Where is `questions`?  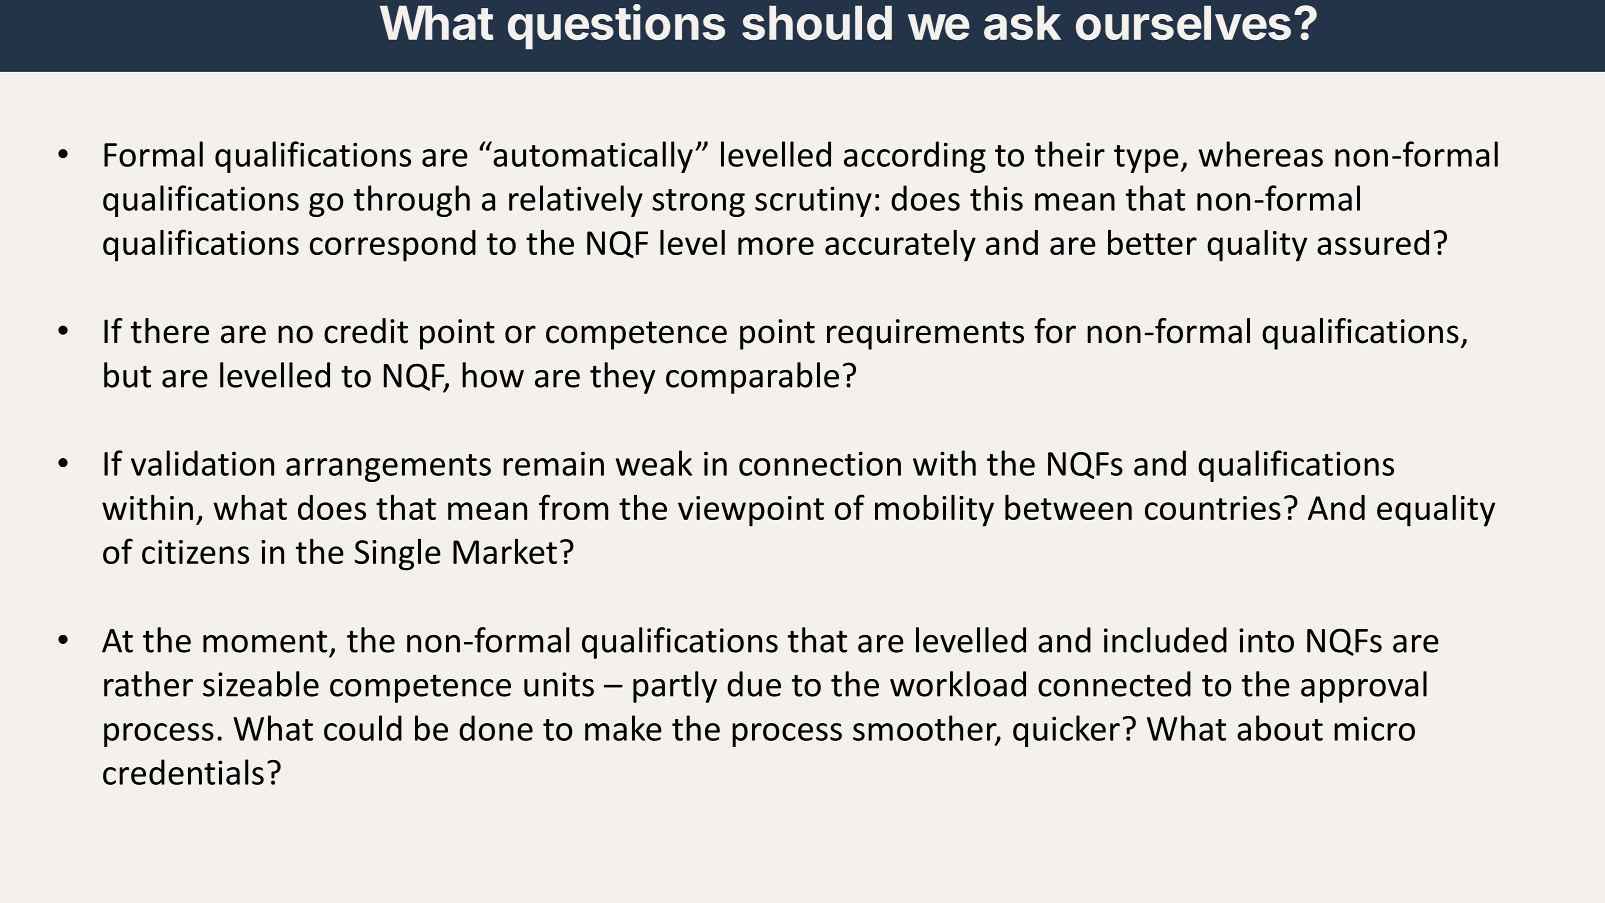
questions is located at coordinates (616, 27).
